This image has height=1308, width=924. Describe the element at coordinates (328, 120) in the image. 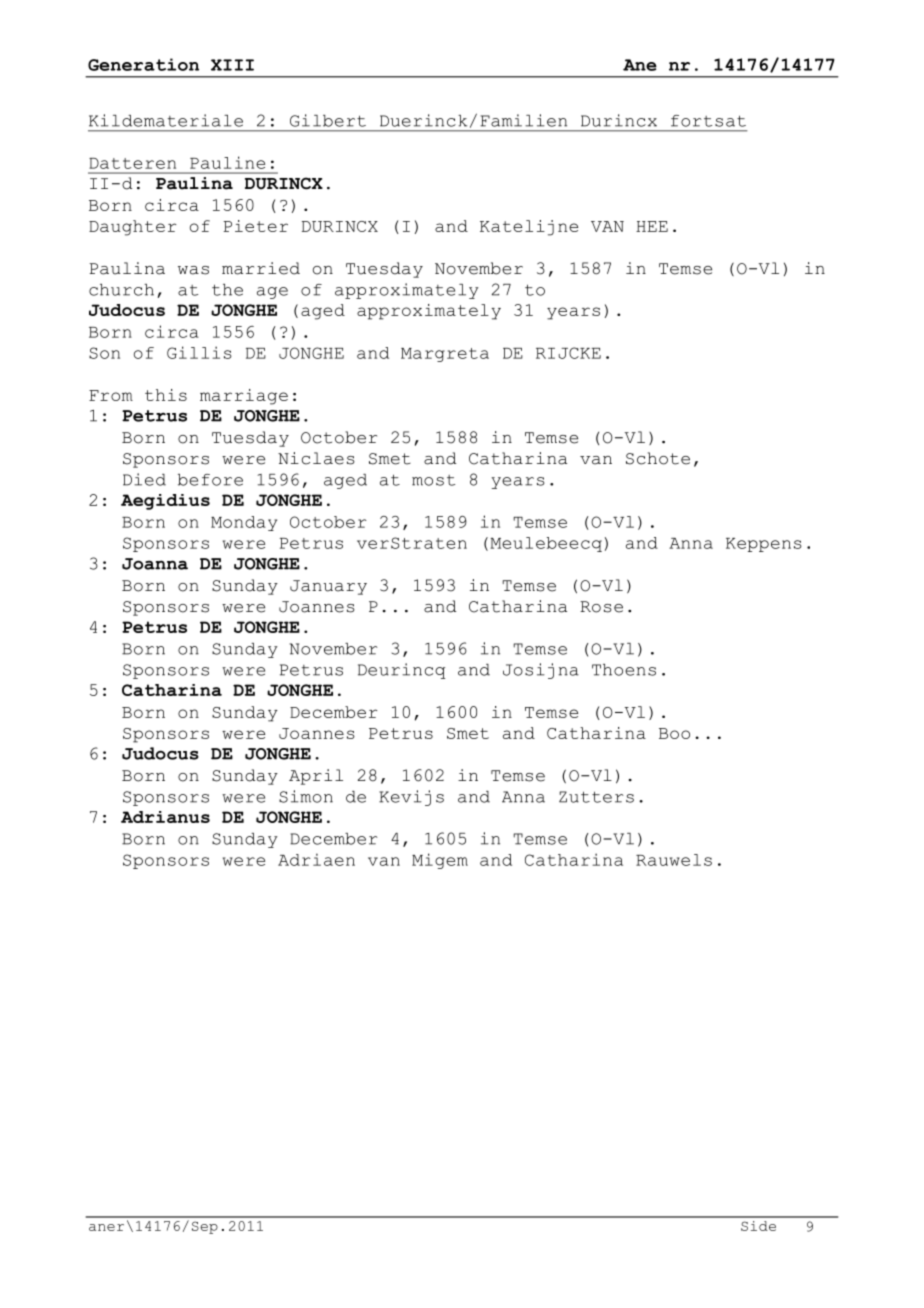

I see `Gilbert` at that location.
